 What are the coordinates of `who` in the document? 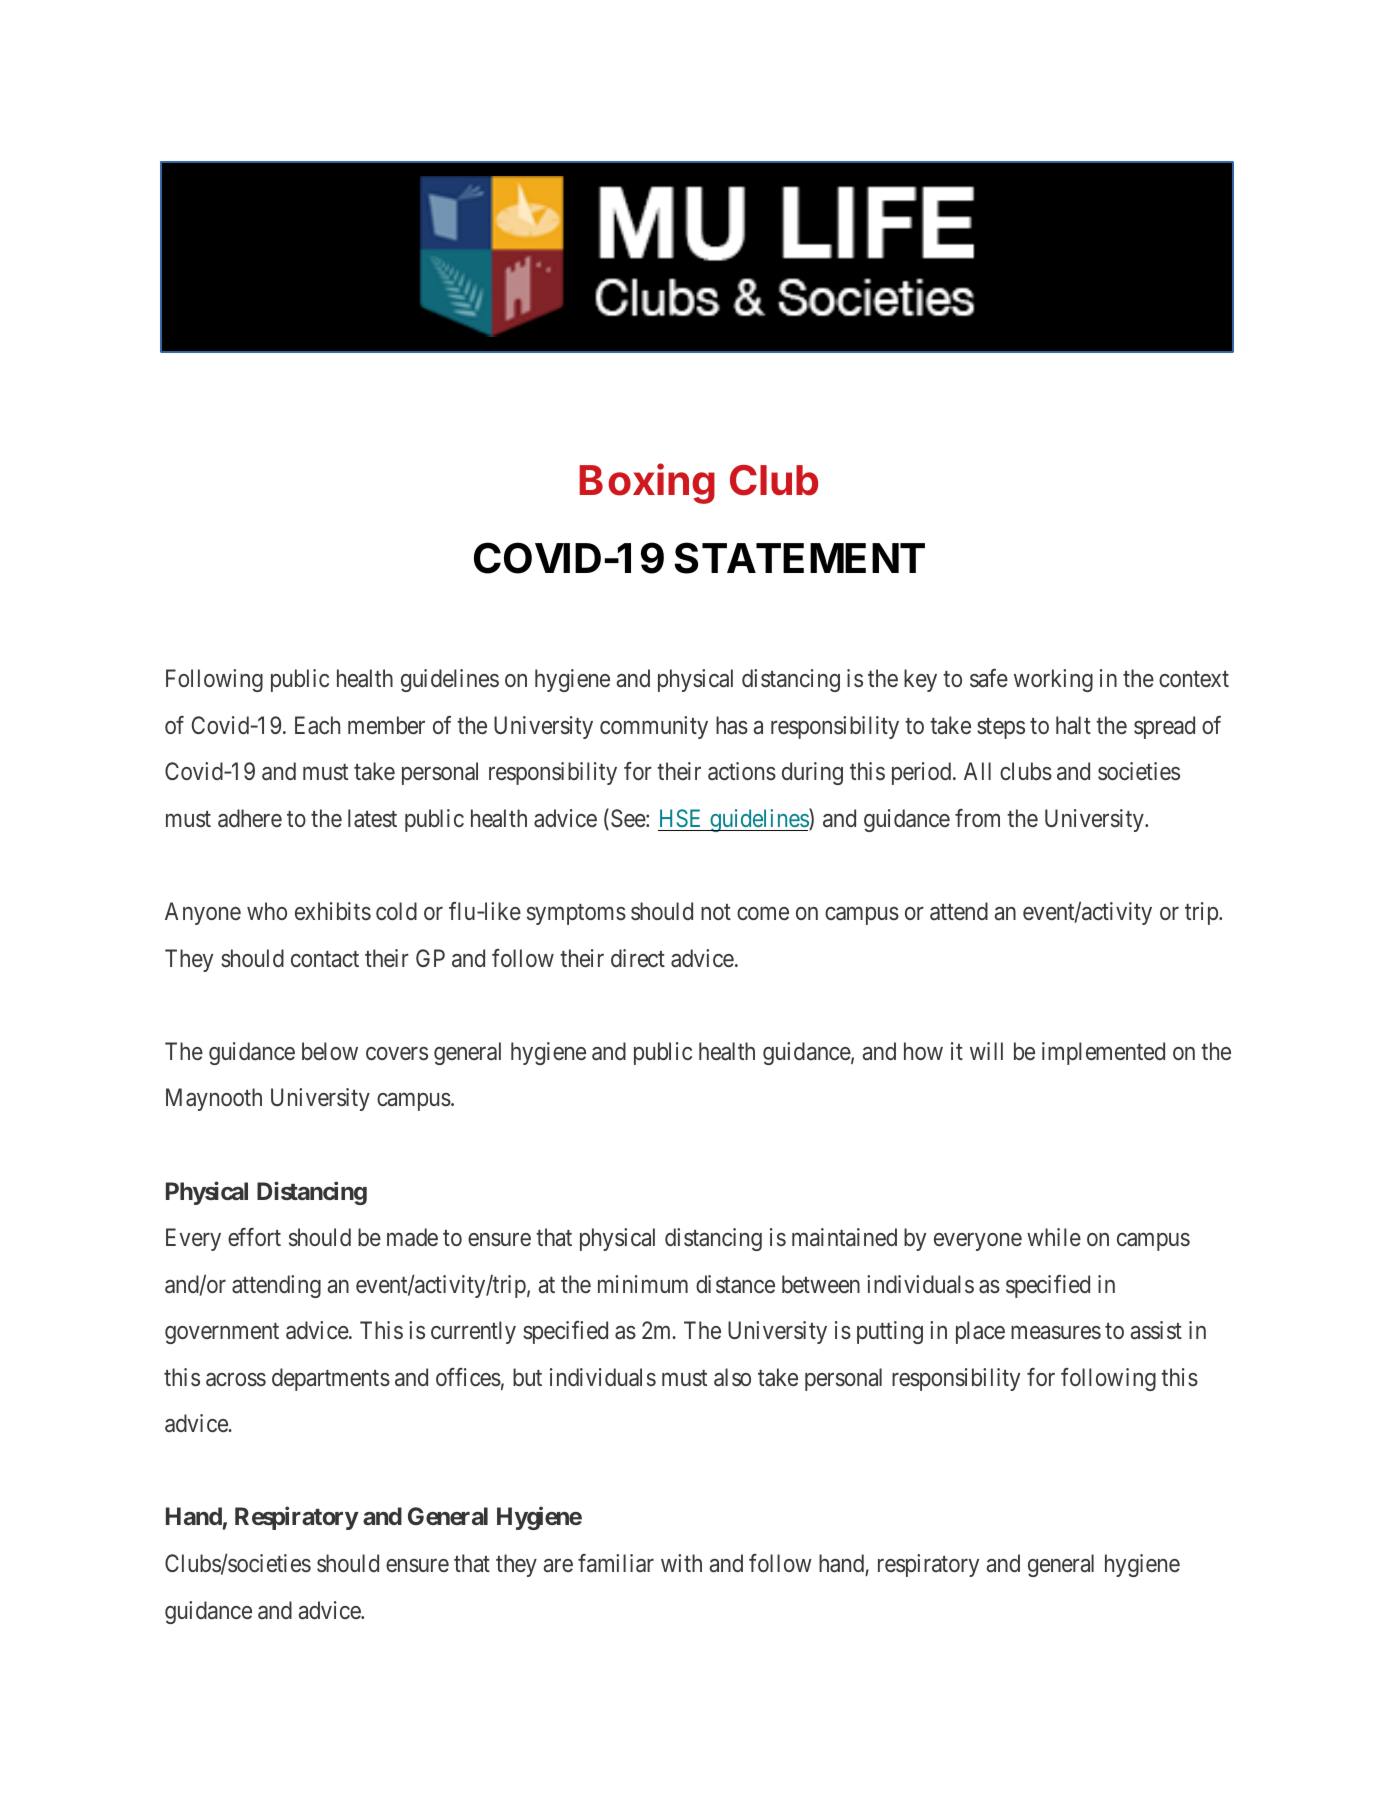 It's located at (267, 911).
